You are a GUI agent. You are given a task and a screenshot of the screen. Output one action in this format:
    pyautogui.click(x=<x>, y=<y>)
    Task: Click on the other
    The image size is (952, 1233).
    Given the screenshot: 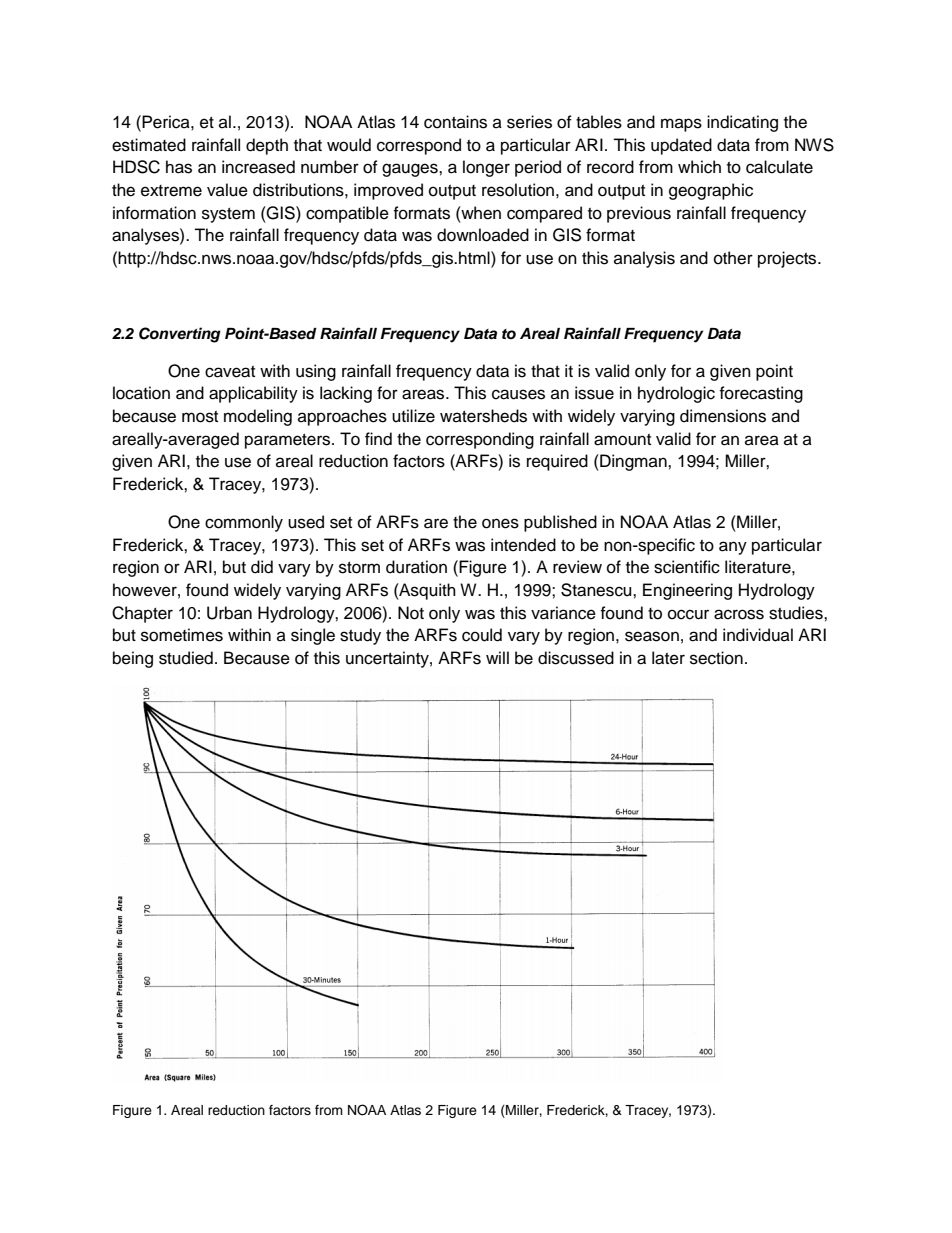 What is the action you would take?
    pyautogui.click(x=733, y=258)
